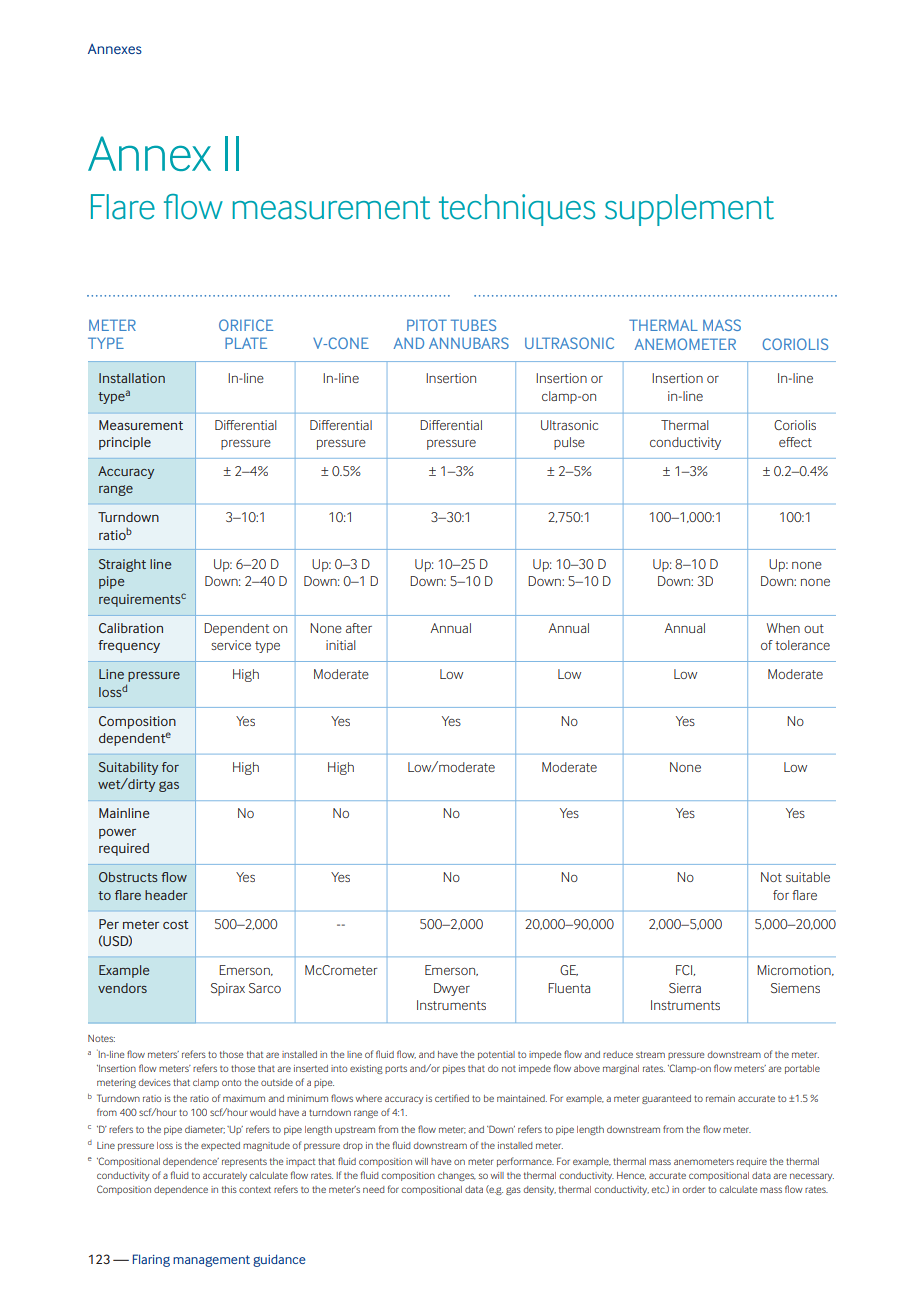 This screenshot has height=1308, width=924. I want to click on changes, so click(457, 1176).
